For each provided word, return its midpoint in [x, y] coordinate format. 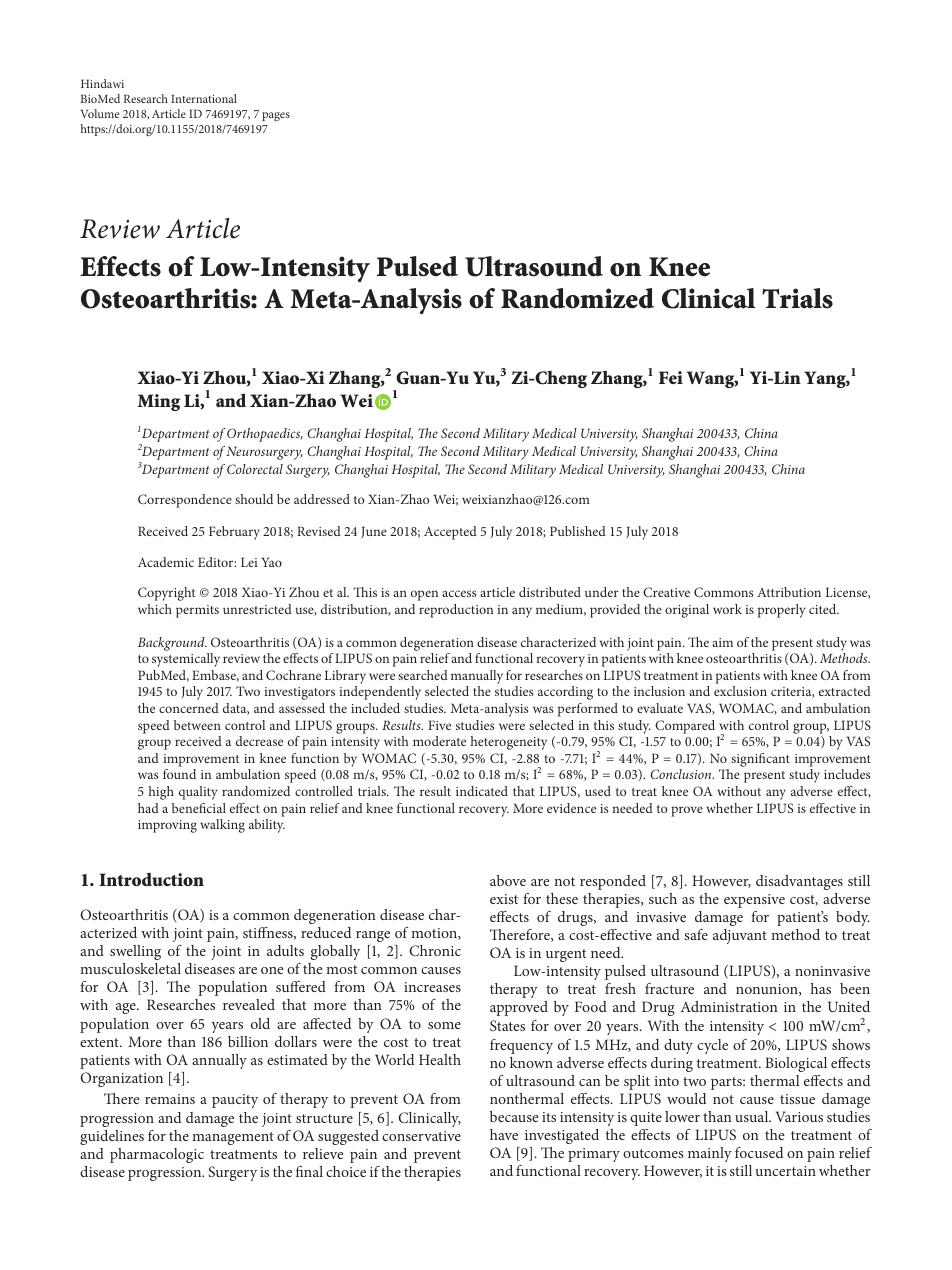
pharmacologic [157, 1155]
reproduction [456, 611]
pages [276, 116]
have [504, 1134]
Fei [671, 377]
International [204, 98]
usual [753, 1116]
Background [172, 644]
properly [782, 611]
